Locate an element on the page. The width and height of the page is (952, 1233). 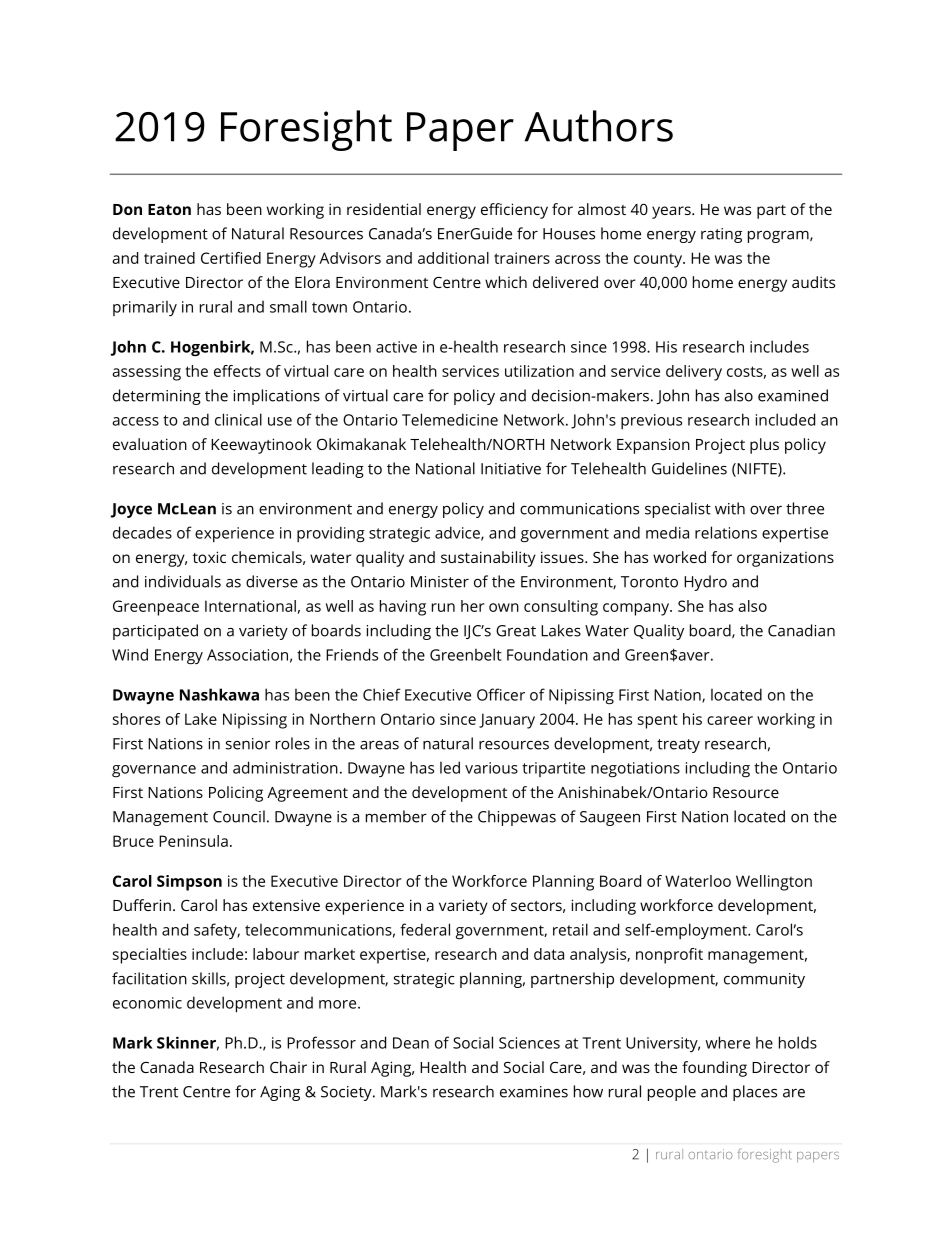
negotiations is located at coordinates (635, 770).
